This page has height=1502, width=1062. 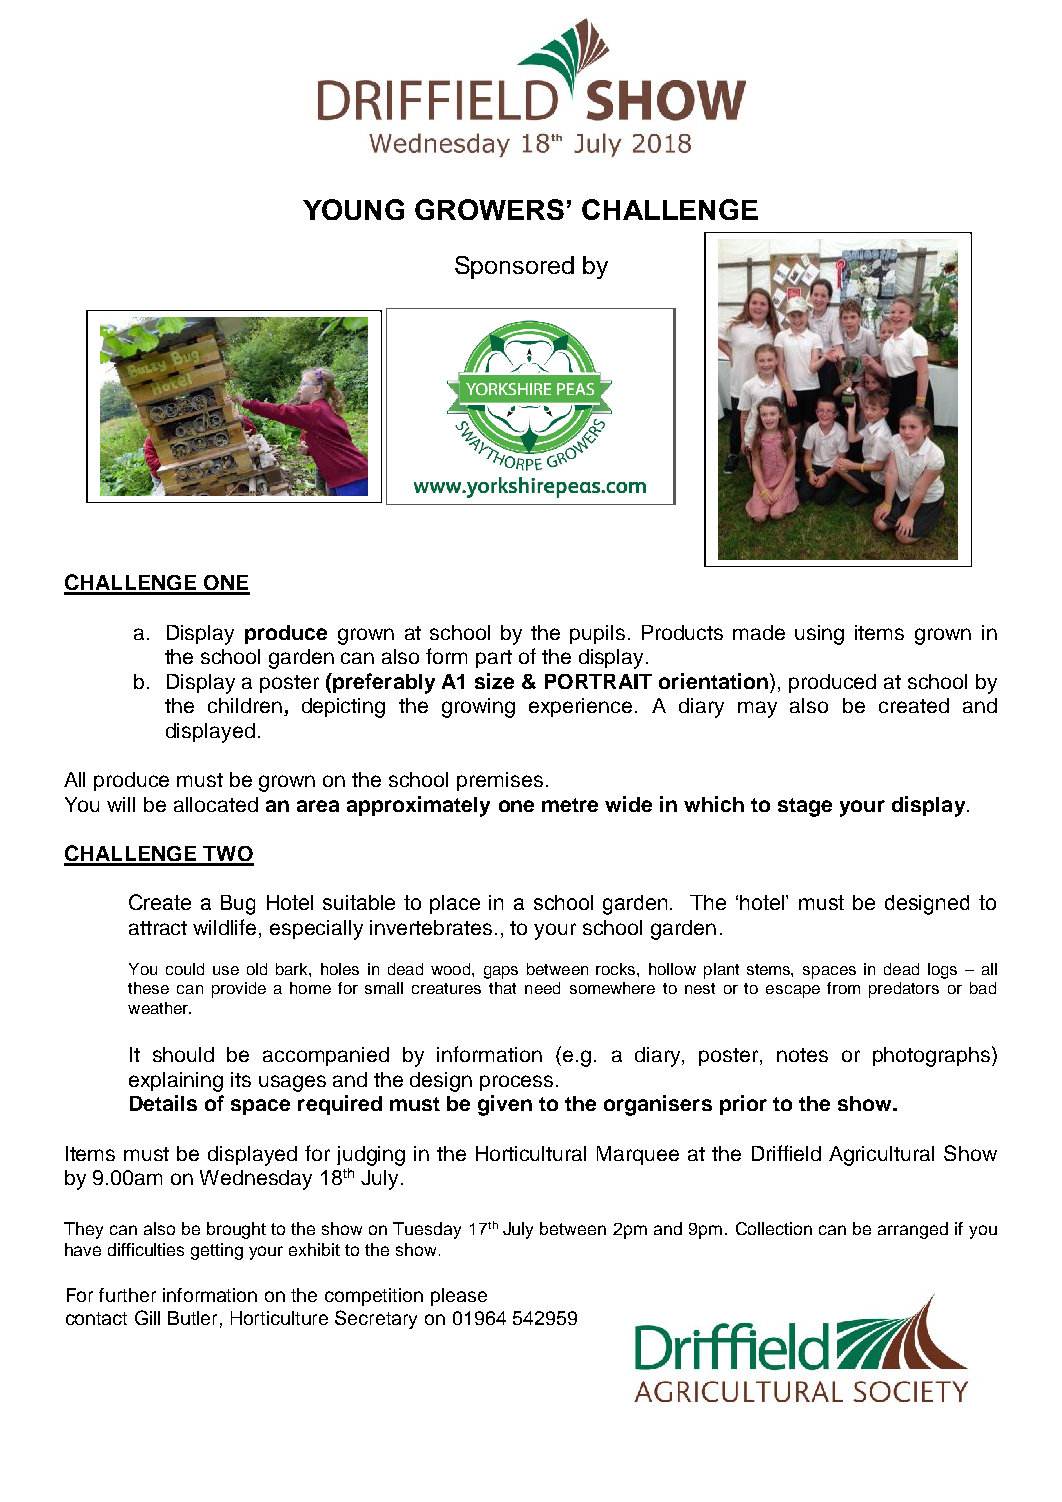 I want to click on please, so click(x=459, y=1297).
